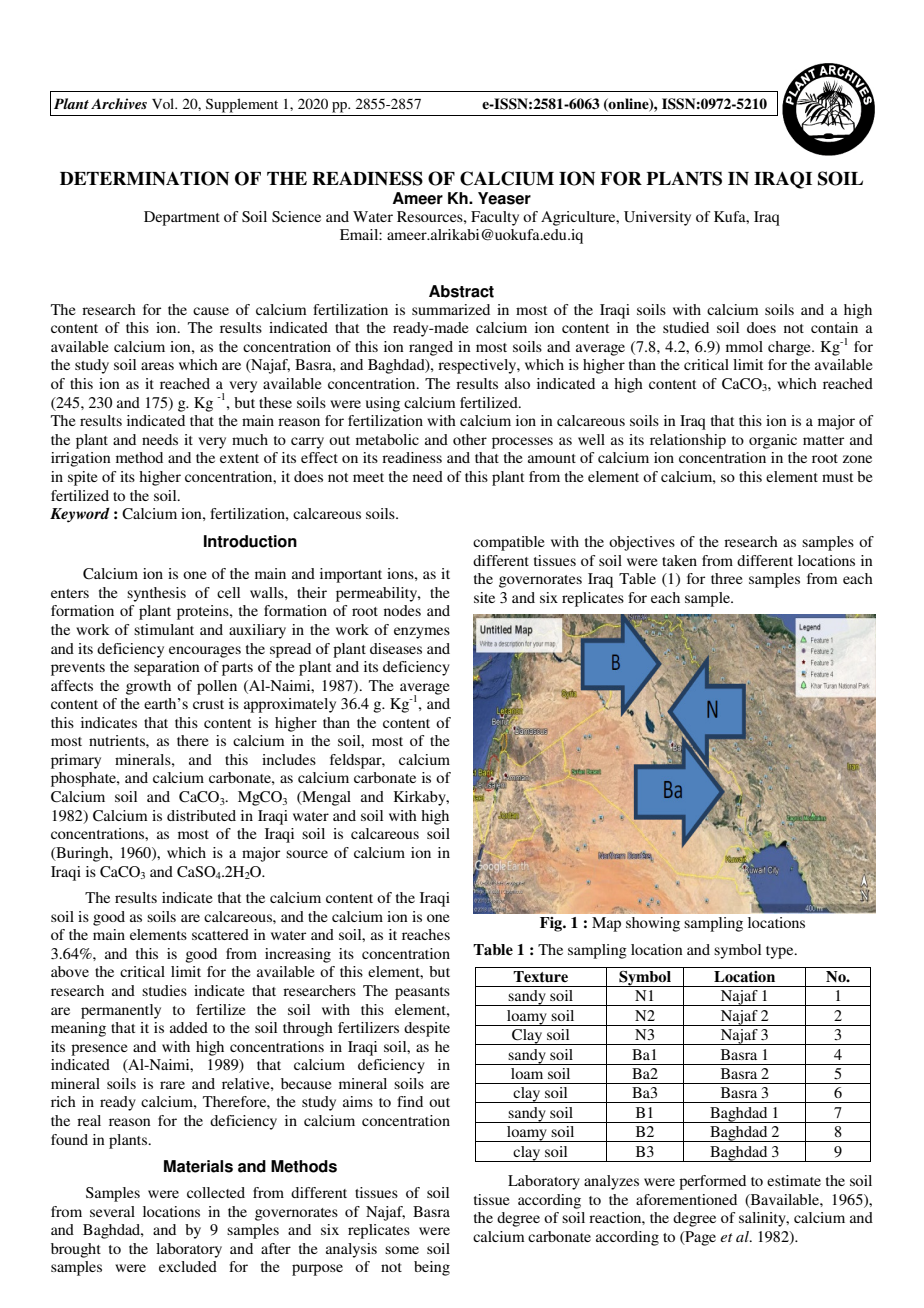 The width and height of the screenshot is (924, 1308). Describe the element at coordinates (495, 218) in the screenshot. I see `Faculty` at that location.
